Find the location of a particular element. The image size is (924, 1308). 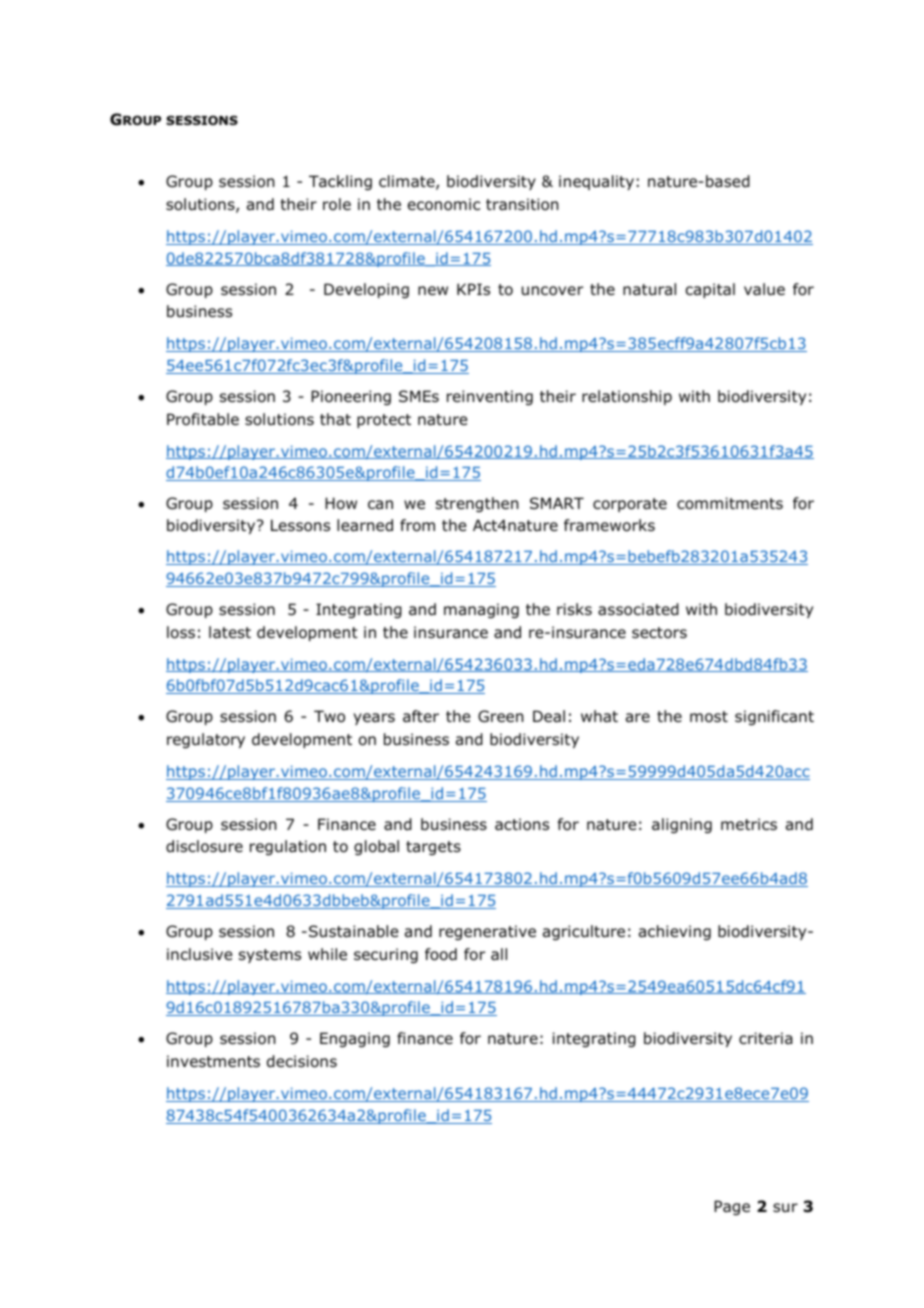

strengthen is located at coordinates (477, 504).
